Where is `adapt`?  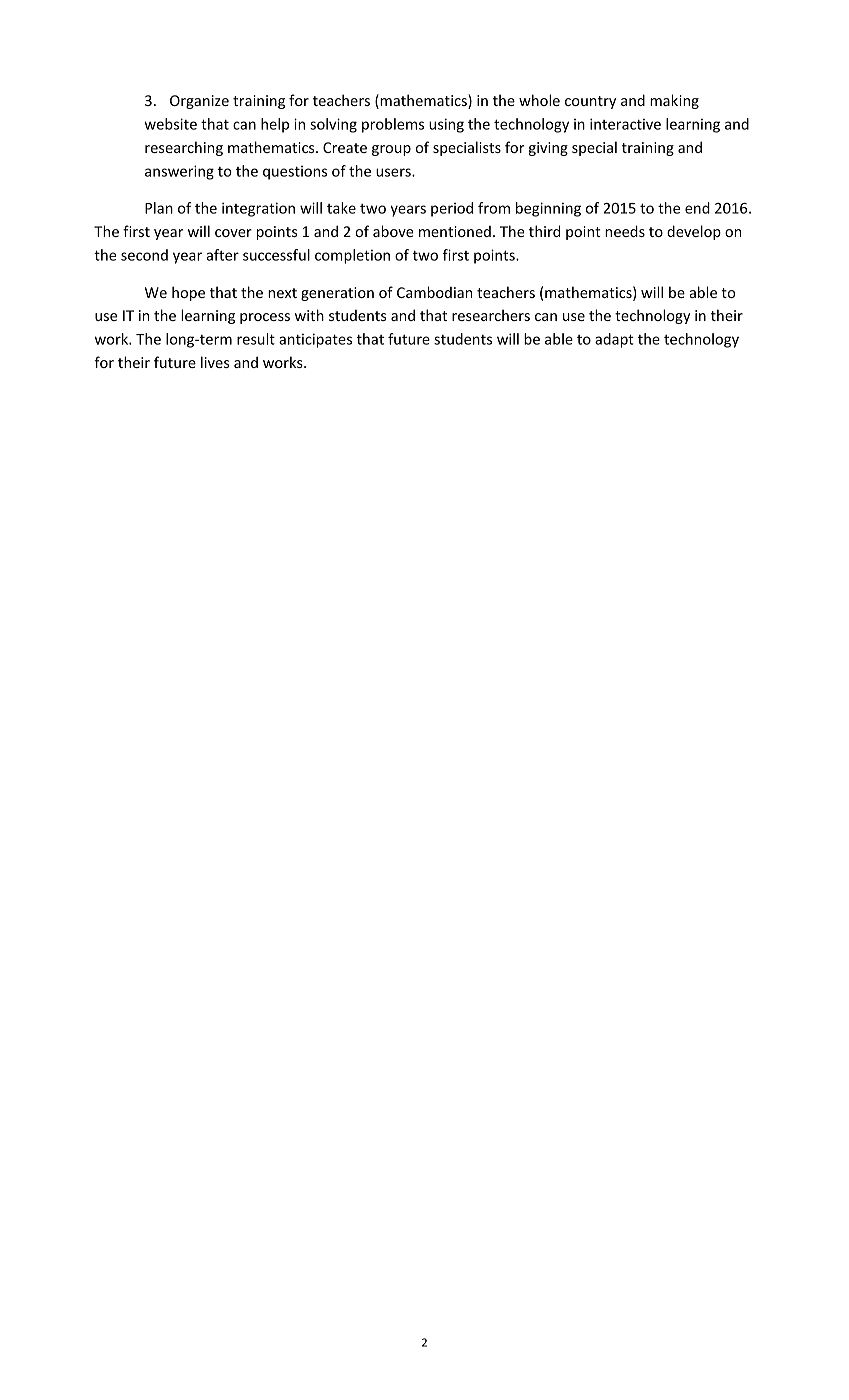
adapt is located at coordinates (614, 340).
